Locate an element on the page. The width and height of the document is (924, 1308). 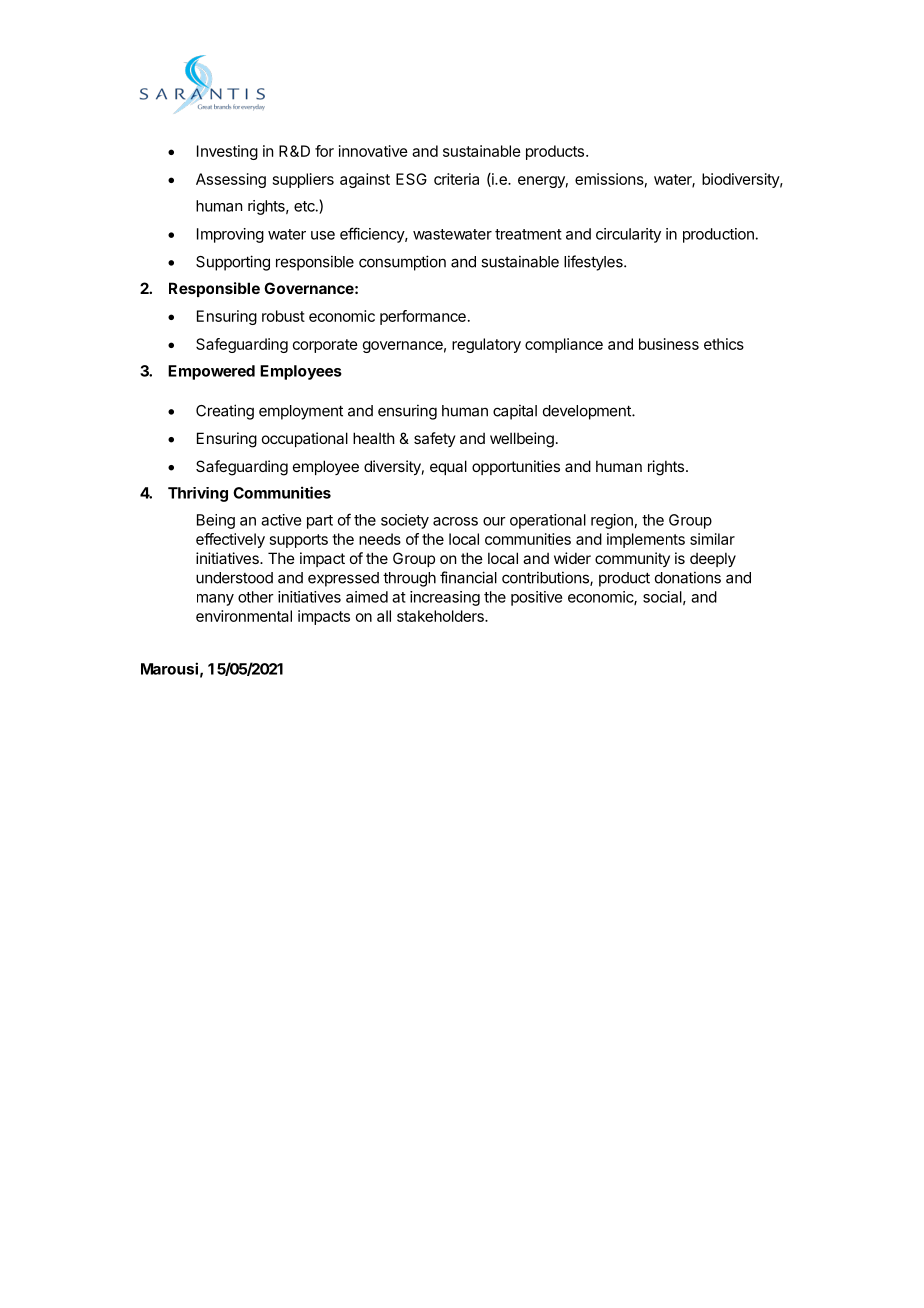
region is located at coordinates (612, 521).
